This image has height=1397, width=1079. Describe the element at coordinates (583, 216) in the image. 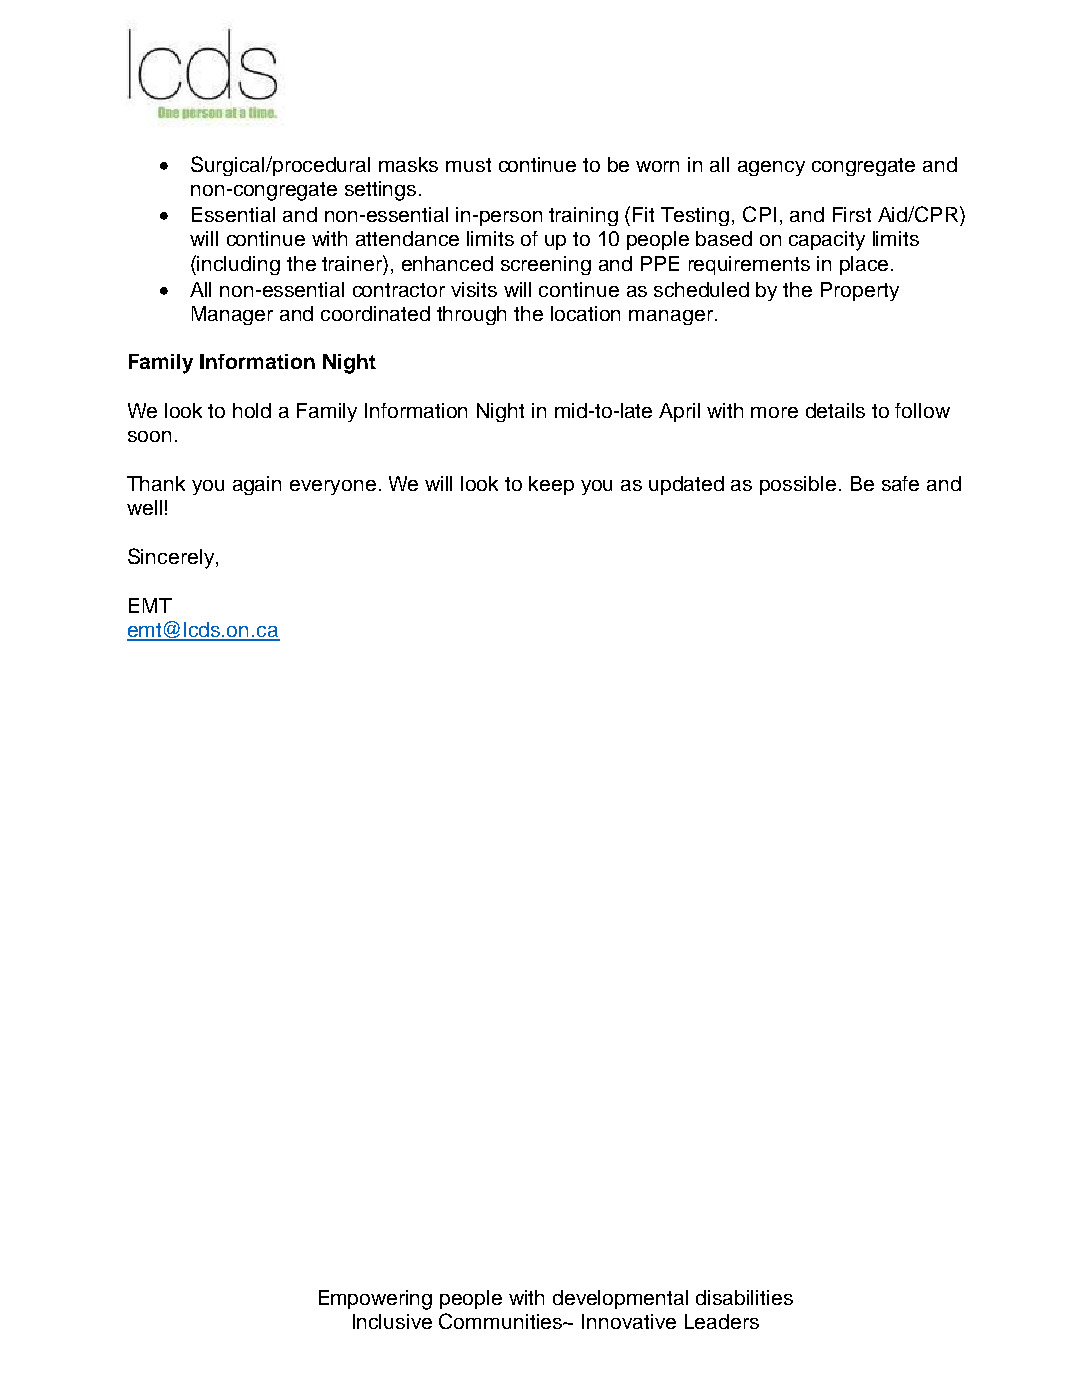

I see `training` at that location.
